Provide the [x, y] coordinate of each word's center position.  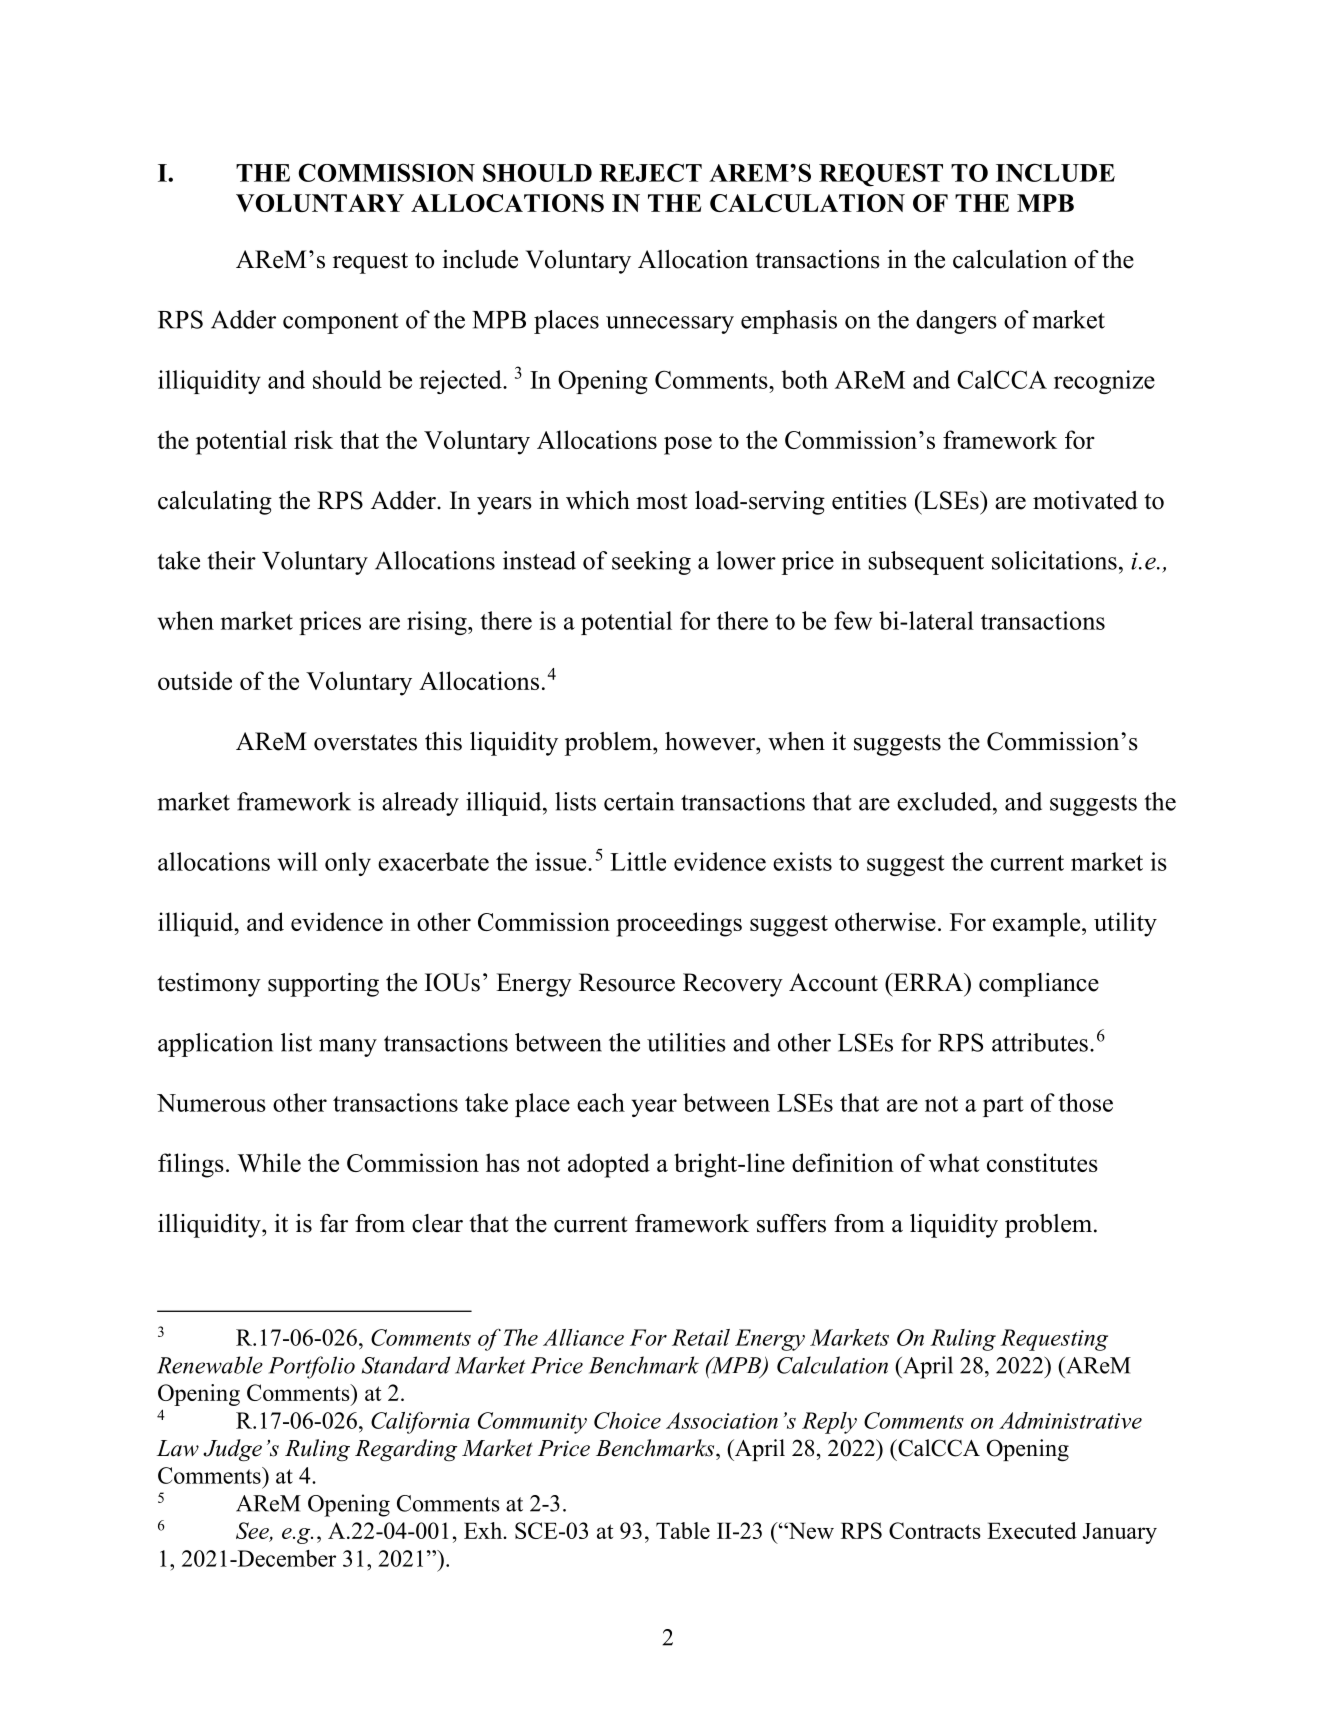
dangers [956, 322]
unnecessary [670, 325]
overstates [365, 742]
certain [639, 801]
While [269, 1162]
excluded [945, 801]
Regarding [406, 1450]
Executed [1032, 1530]
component [341, 323]
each [601, 1102]
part [1003, 1106]
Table [683, 1530]
